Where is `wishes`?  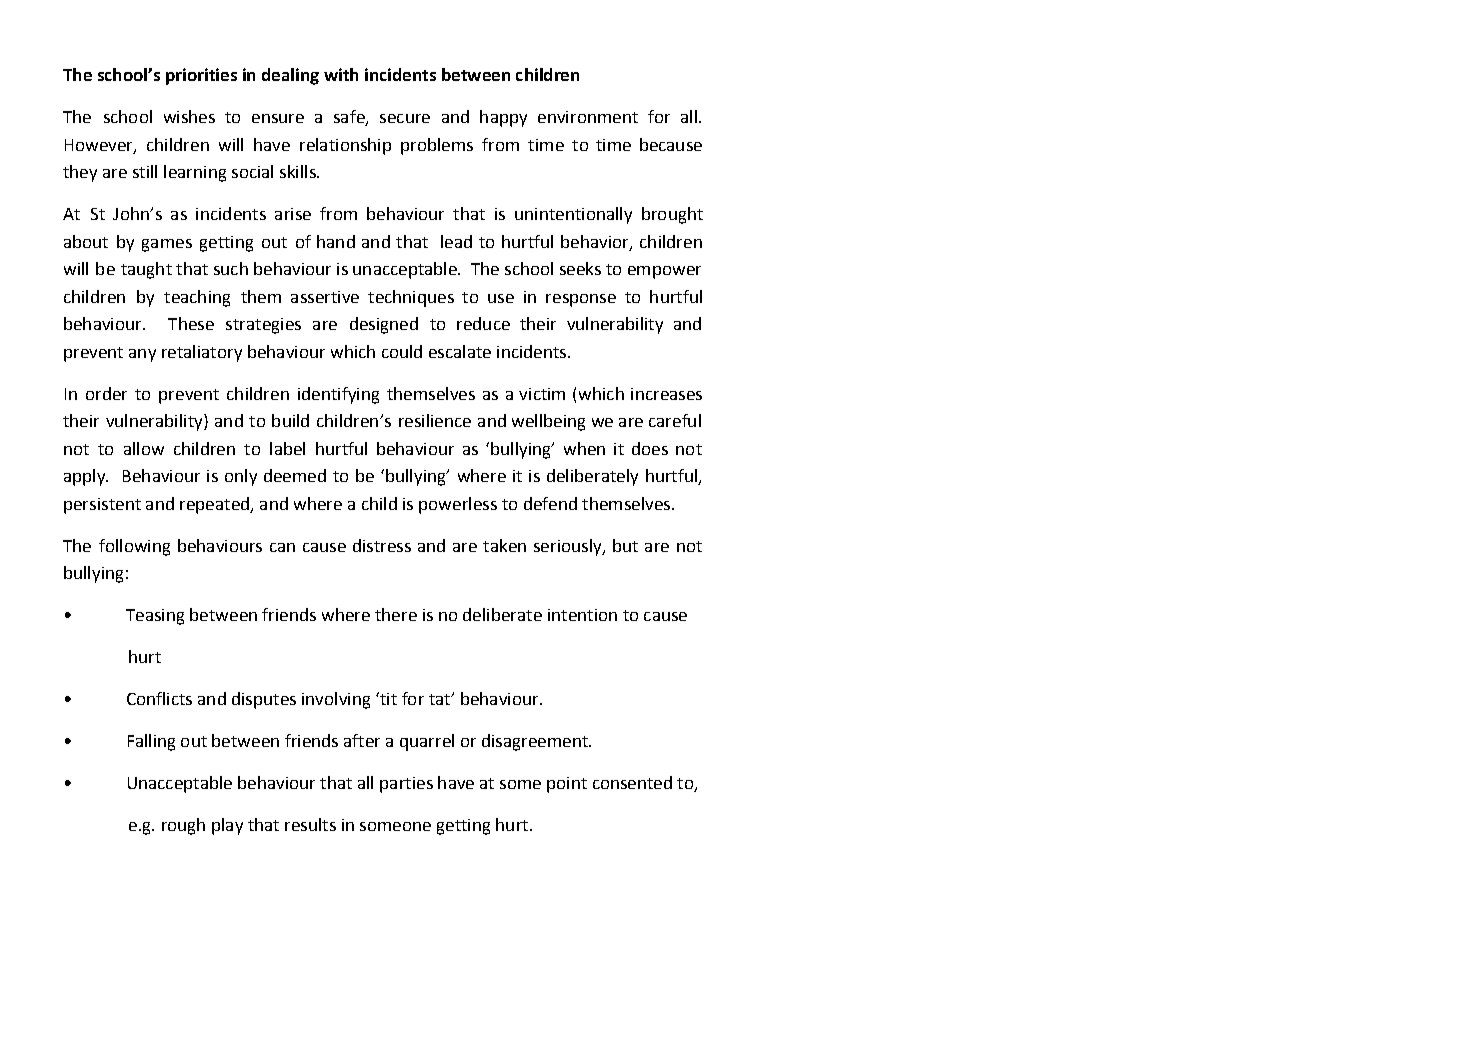
wishes is located at coordinates (189, 116).
